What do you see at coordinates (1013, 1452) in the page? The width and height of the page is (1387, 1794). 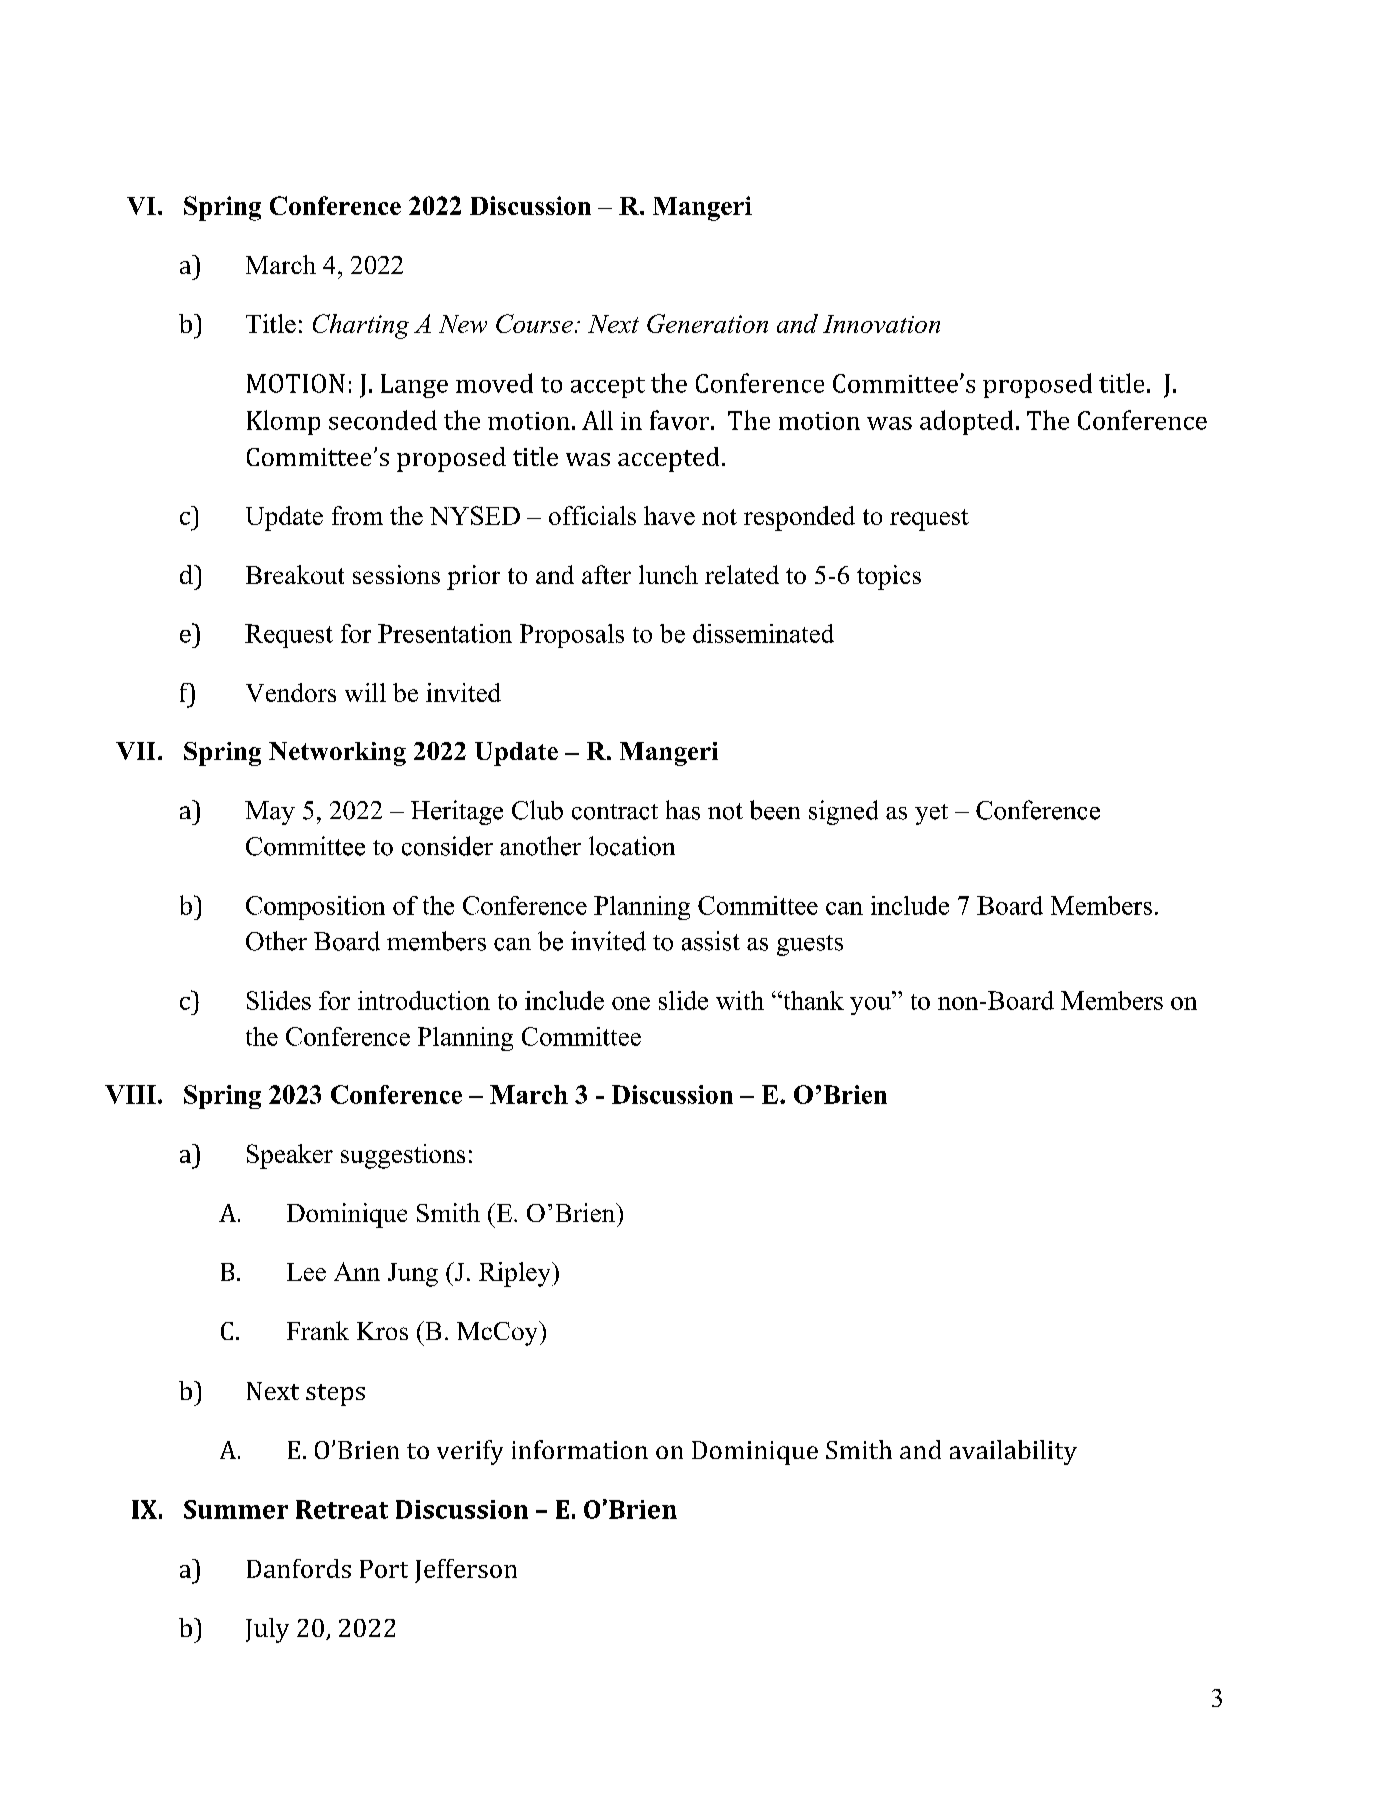 I see `availability` at bounding box center [1013, 1452].
